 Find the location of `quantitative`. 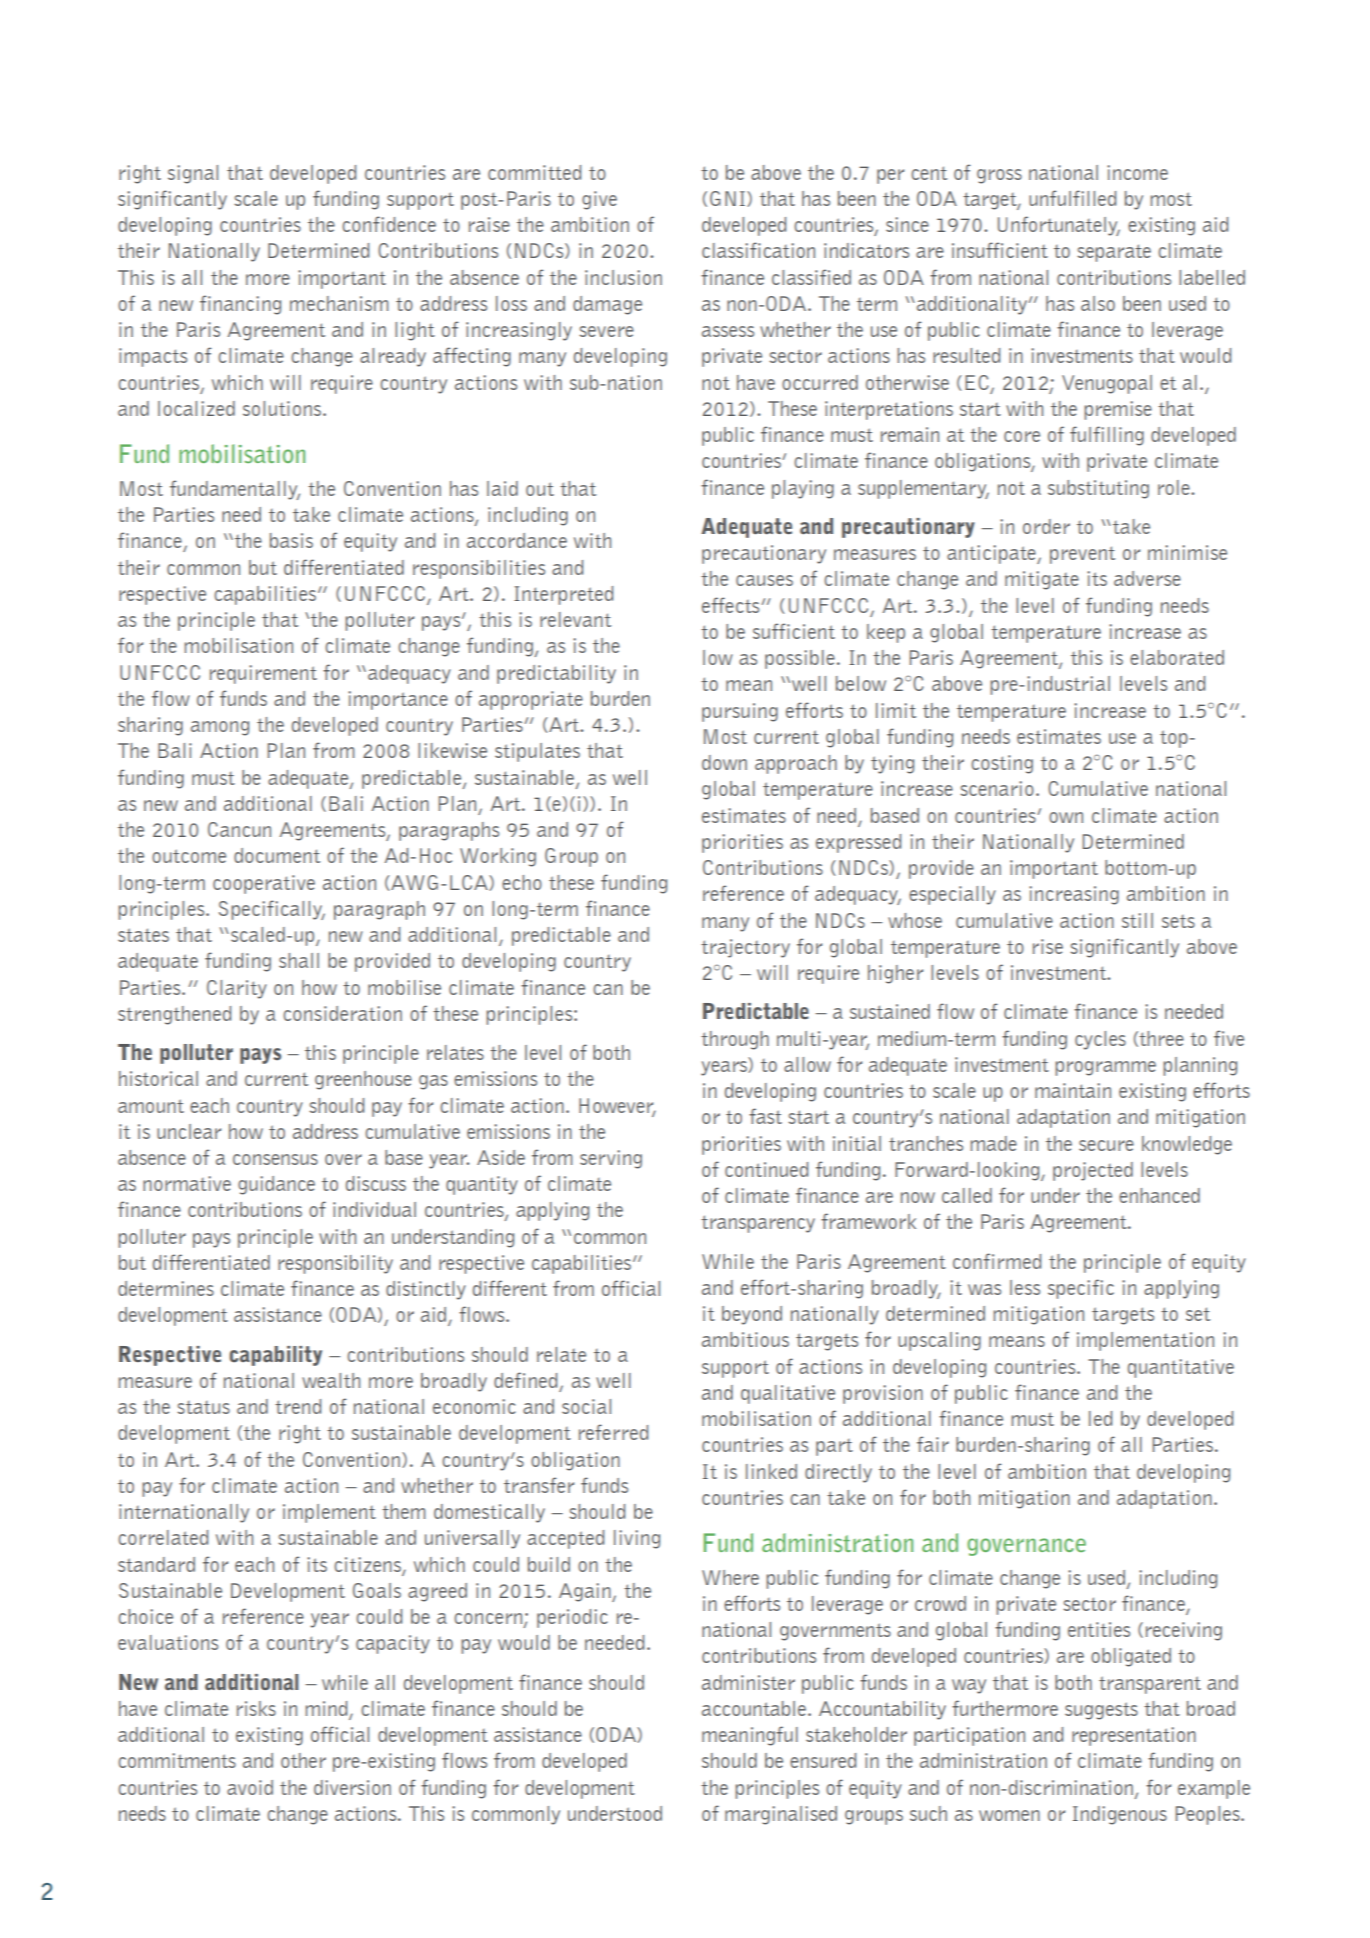

quantitative is located at coordinates (1181, 1368).
